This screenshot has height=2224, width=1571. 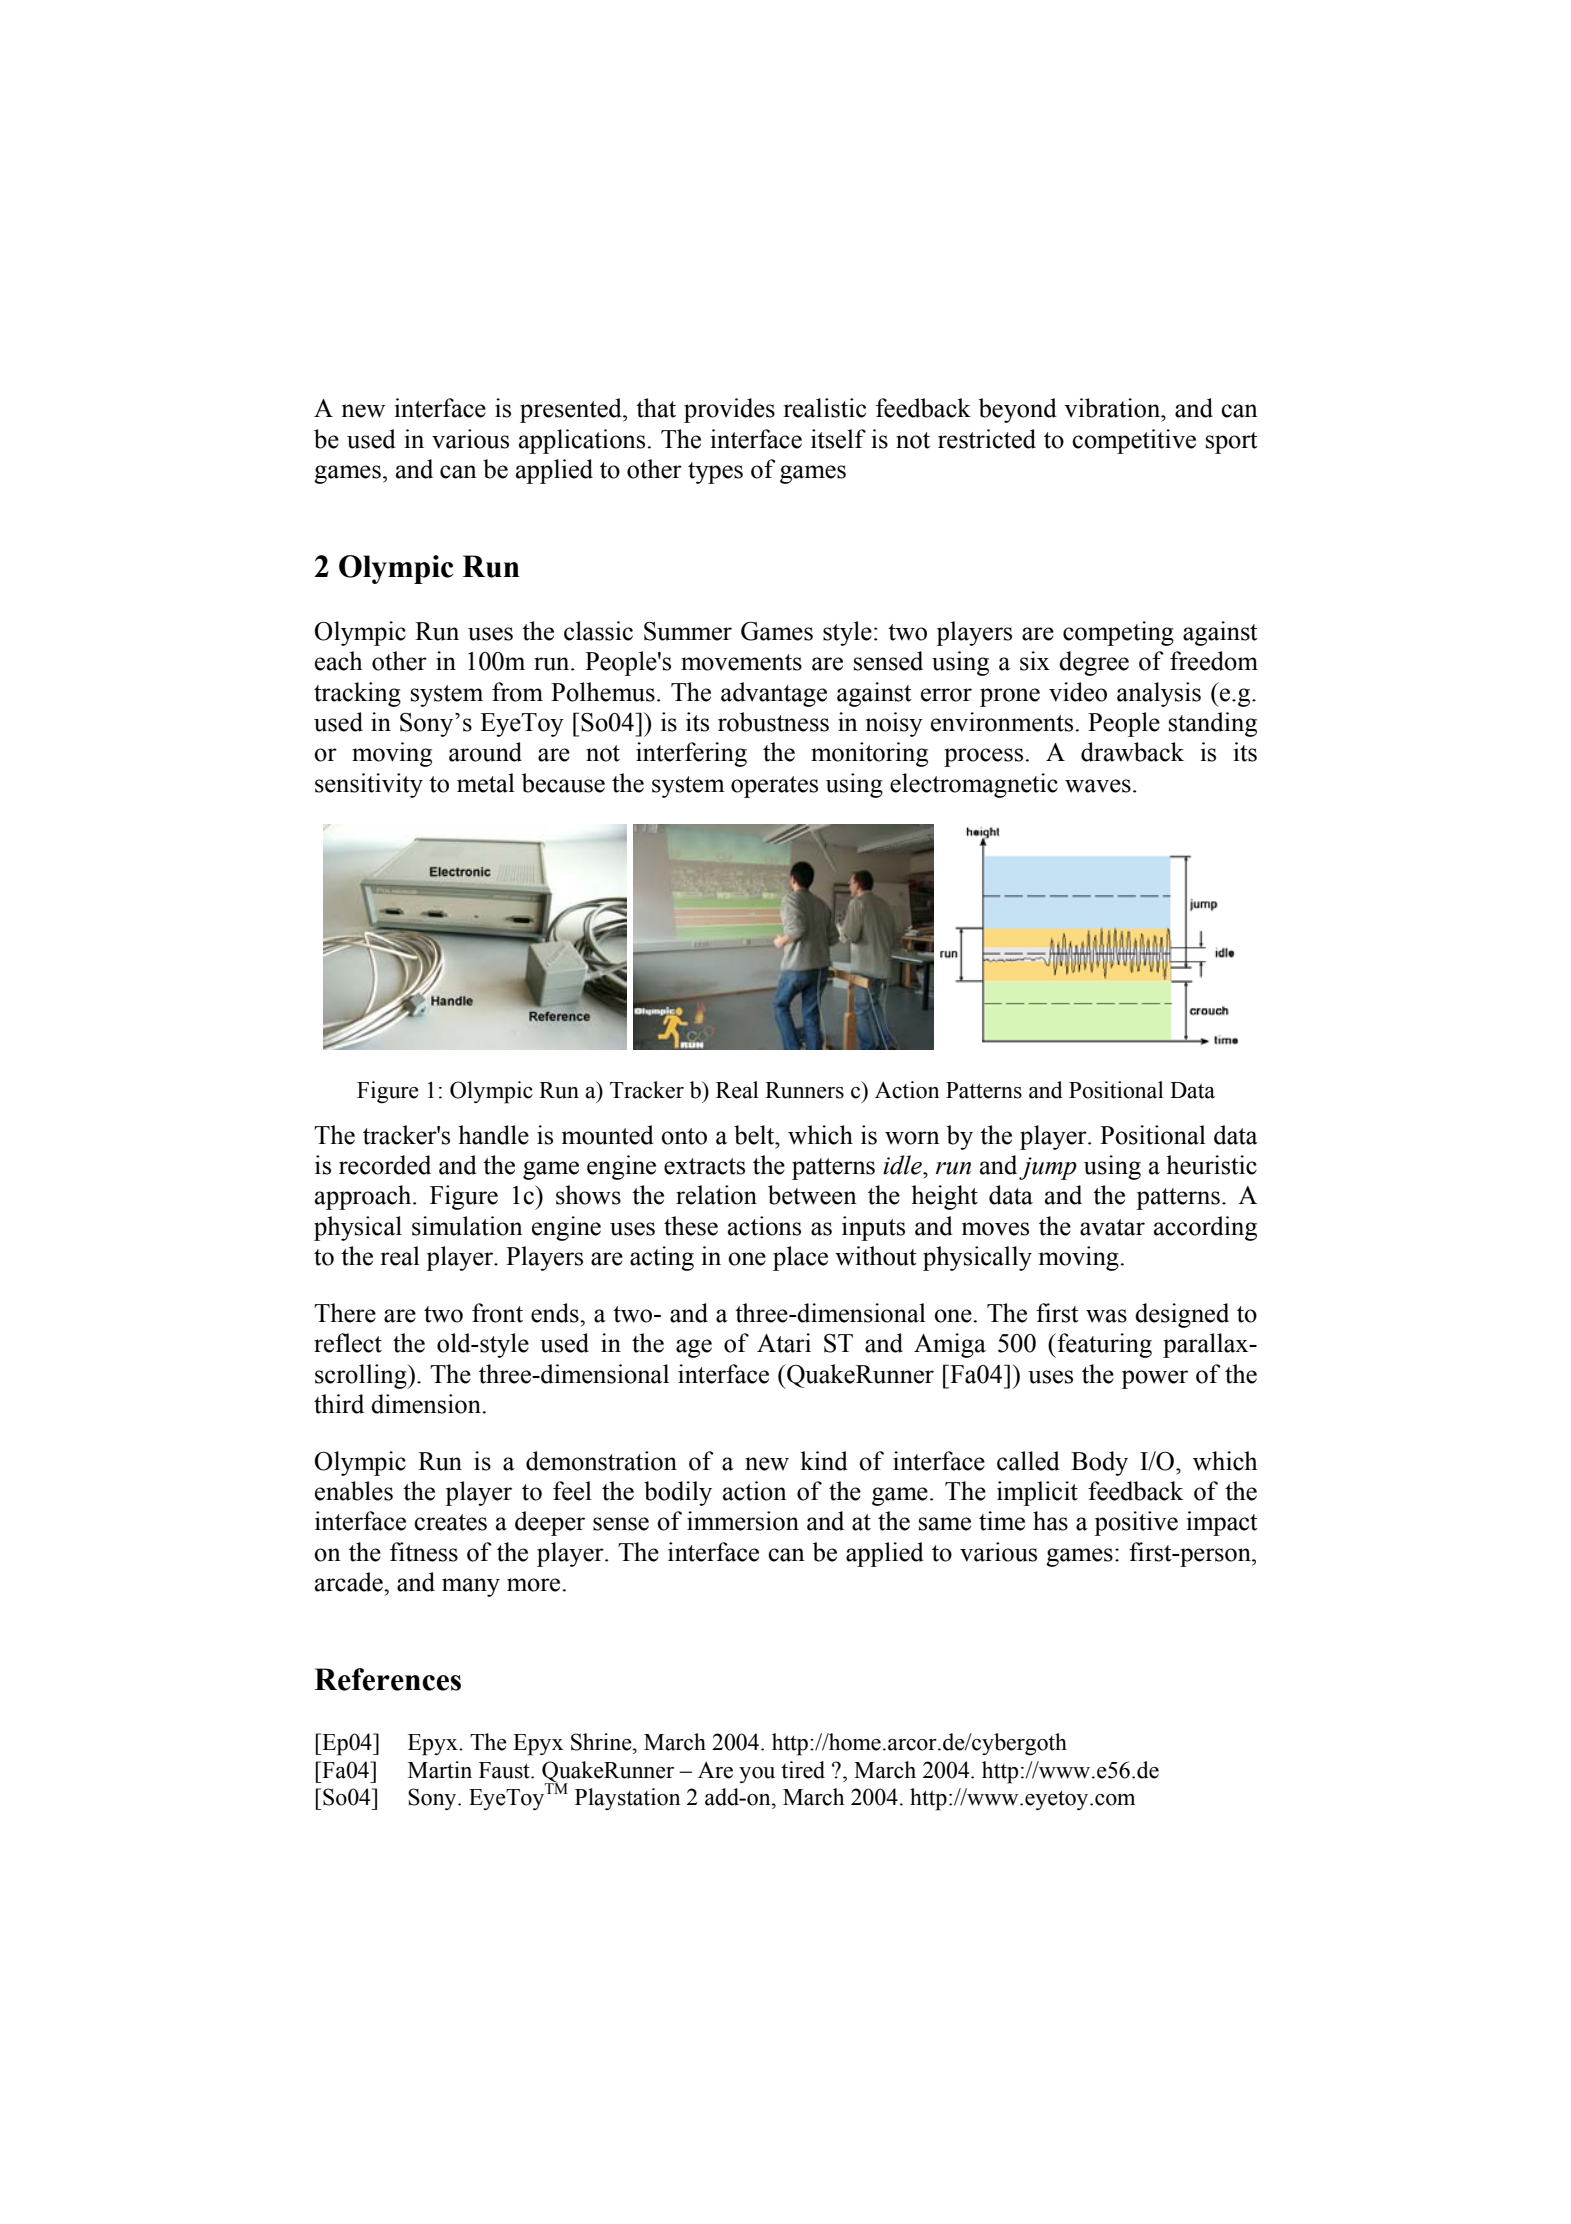 I want to click on waves, so click(x=1098, y=786).
